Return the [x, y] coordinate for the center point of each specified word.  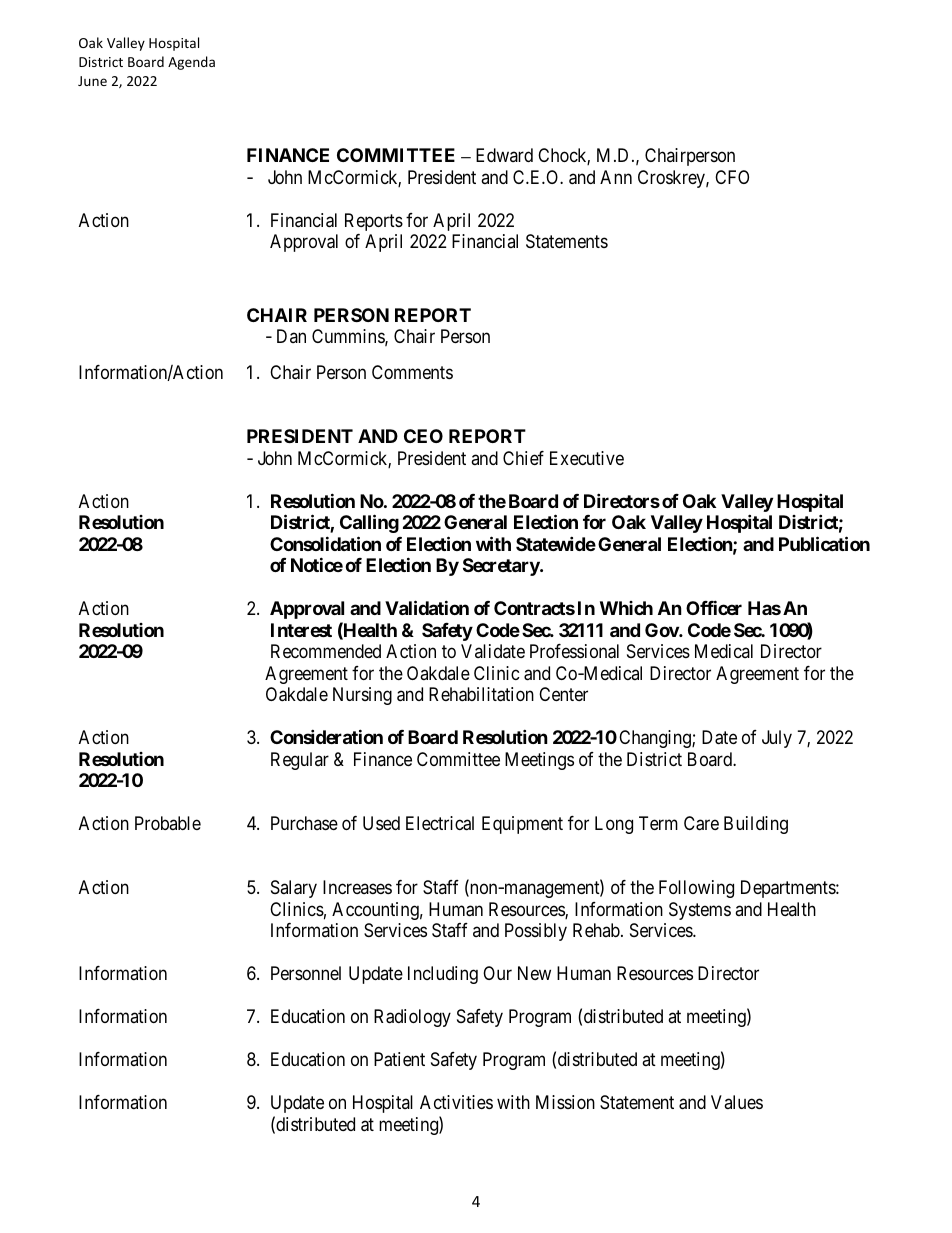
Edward [504, 155]
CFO [732, 177]
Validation [427, 607]
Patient [399, 1059]
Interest [301, 630]
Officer [714, 607]
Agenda [191, 63]
